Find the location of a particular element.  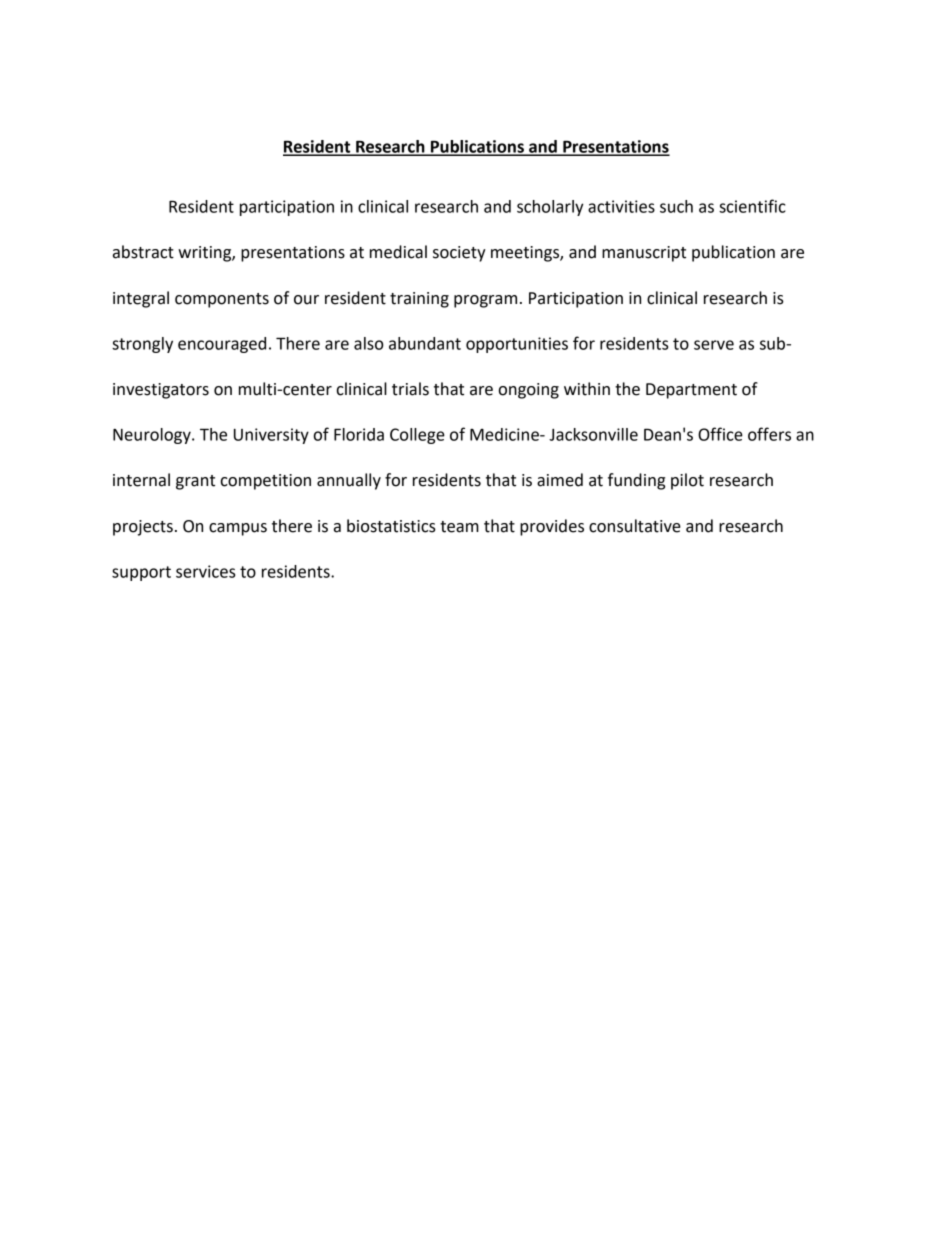

abstract is located at coordinates (143, 252).
